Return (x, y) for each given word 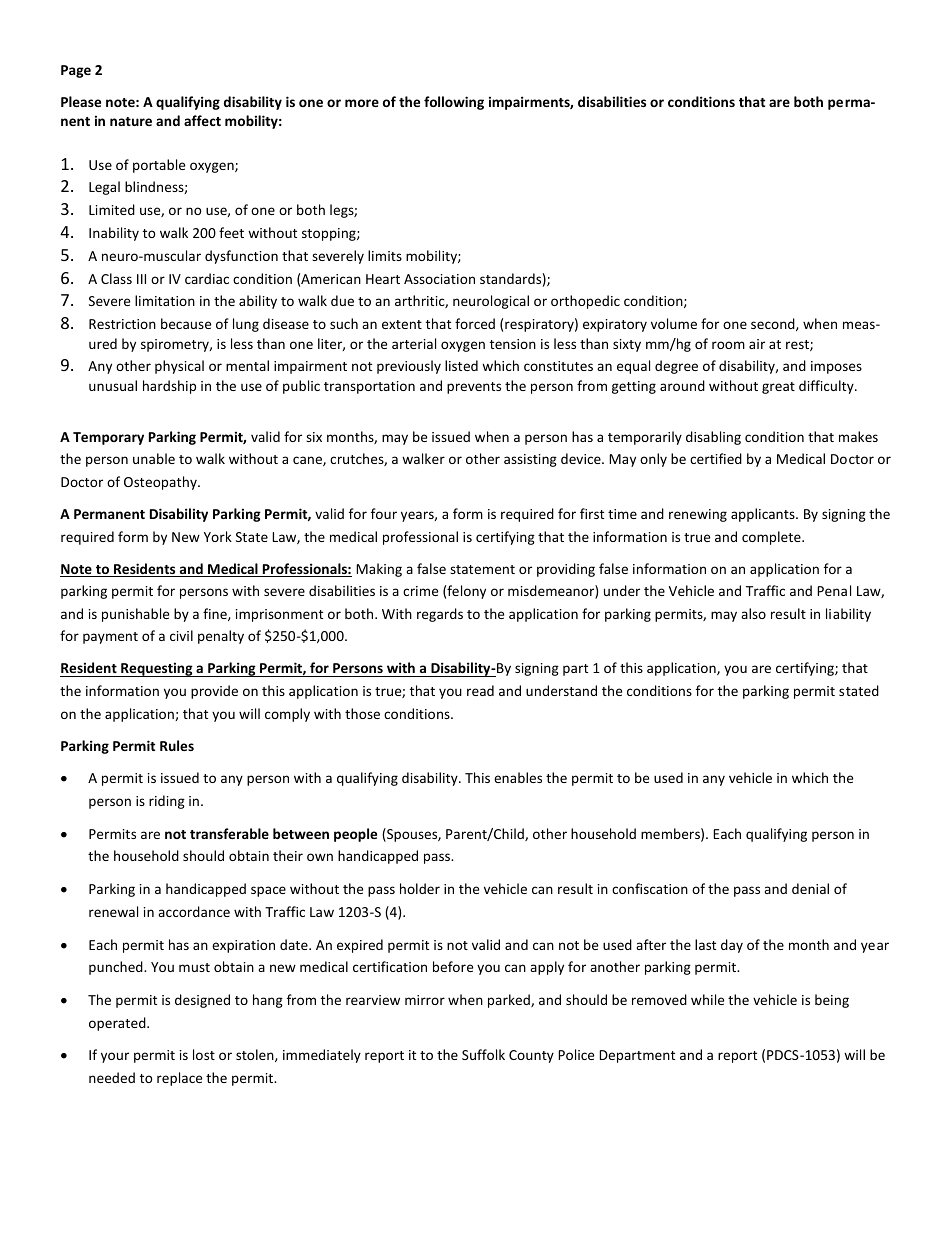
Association (439, 279)
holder (420, 888)
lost (204, 1054)
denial (810, 888)
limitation (165, 300)
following (454, 103)
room (728, 345)
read (480, 690)
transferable (229, 833)
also (753, 613)
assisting (530, 460)
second (774, 324)
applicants (764, 515)
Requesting (157, 669)
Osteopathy (161, 483)
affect (202, 120)
